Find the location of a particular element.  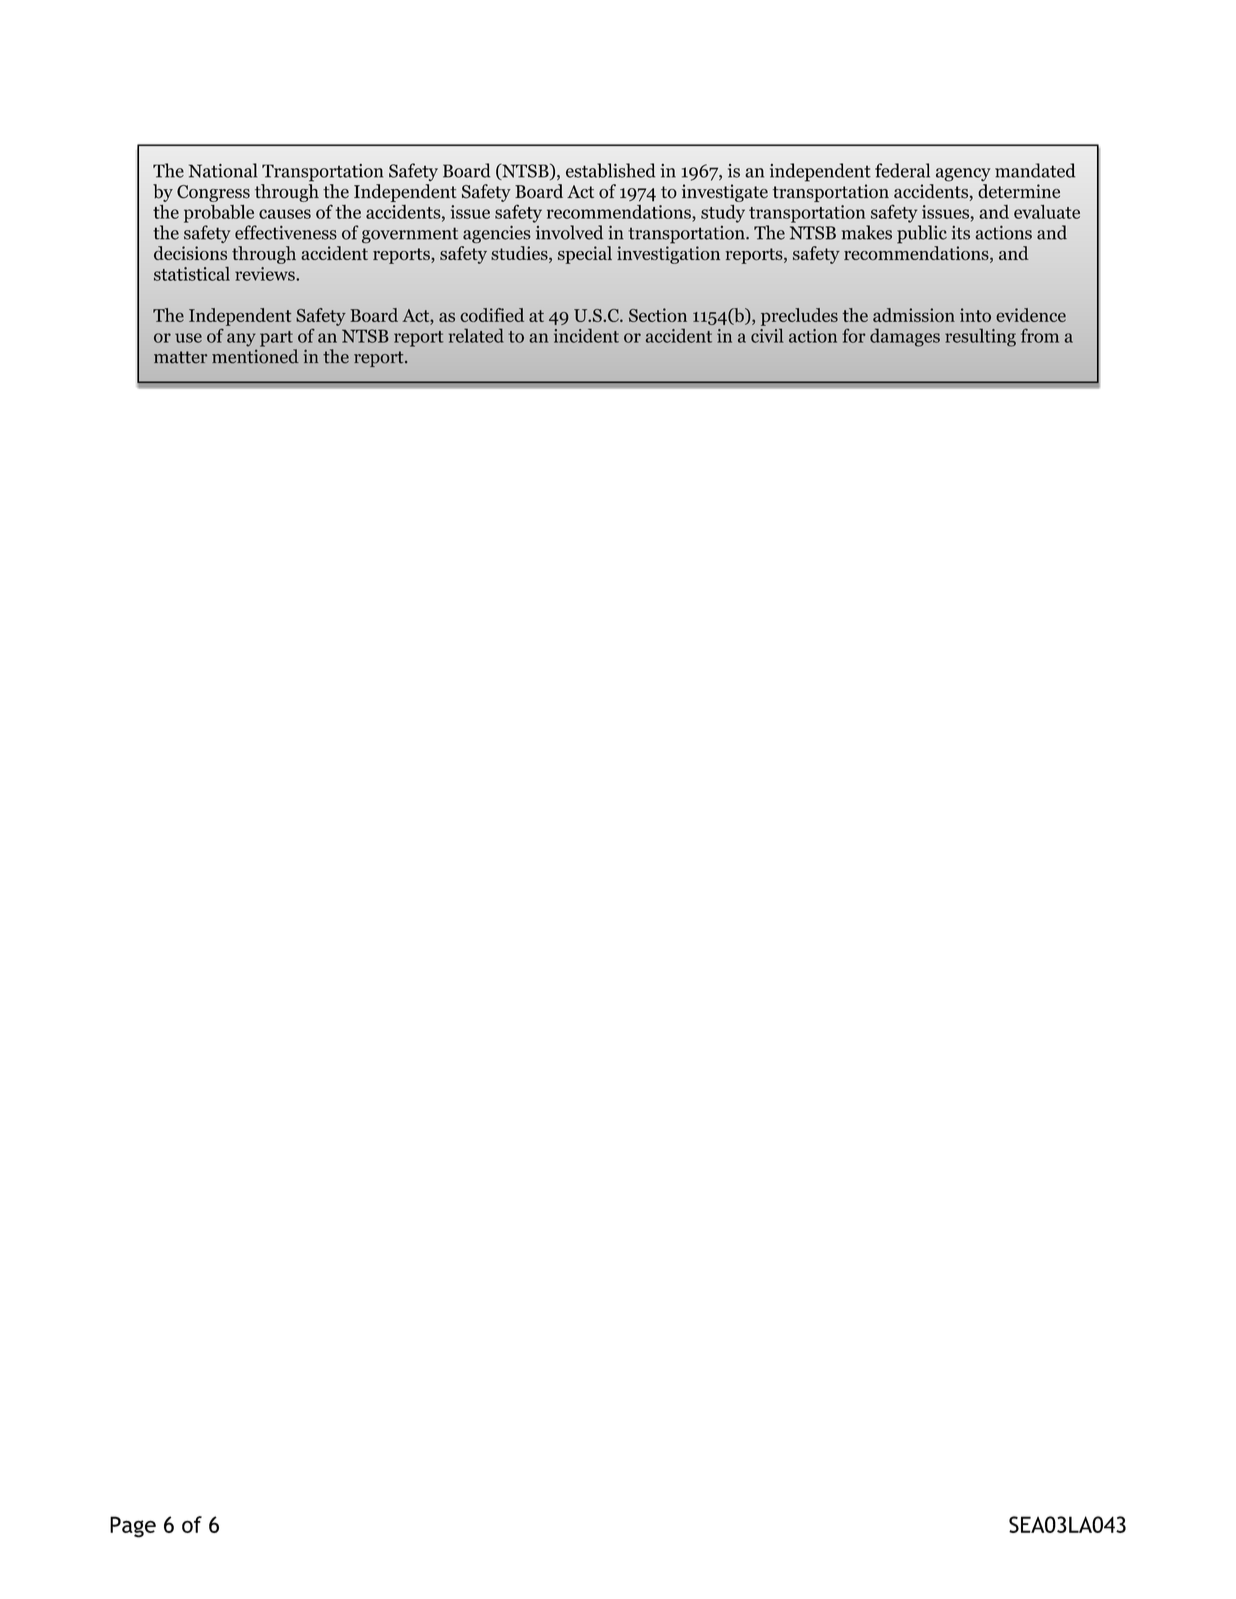

Page is located at coordinates (133, 1527).
